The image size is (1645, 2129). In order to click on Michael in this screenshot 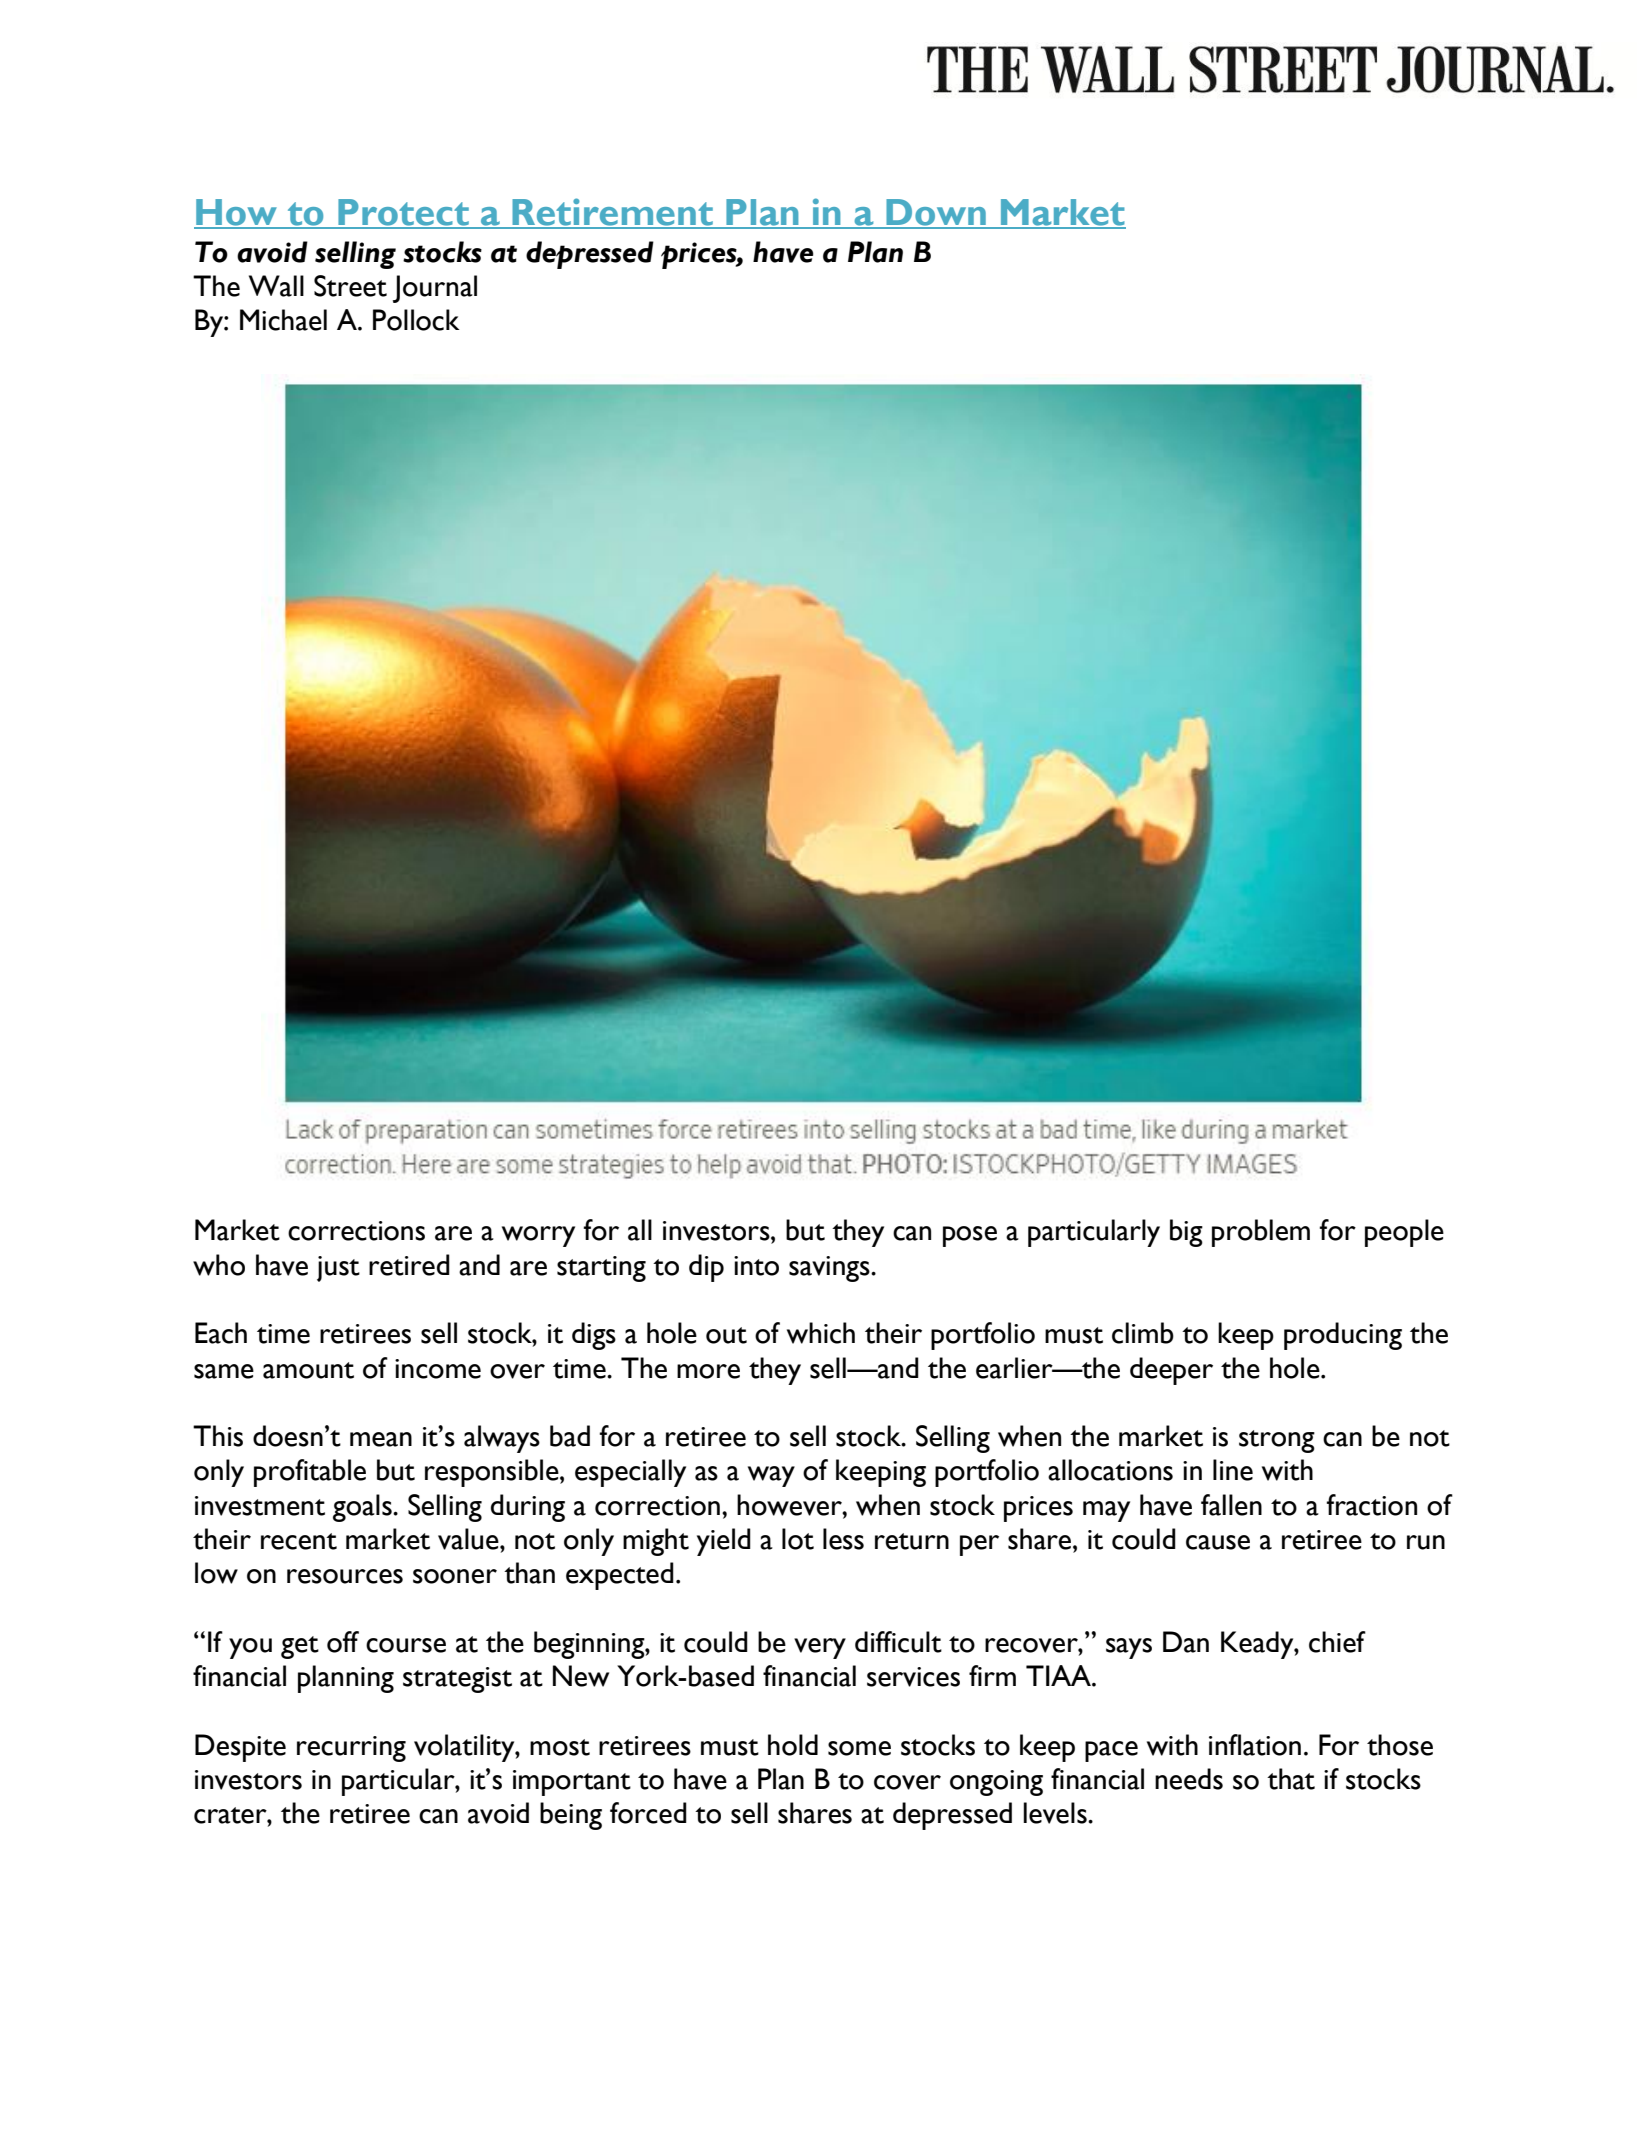, I will do `click(283, 320)`.
